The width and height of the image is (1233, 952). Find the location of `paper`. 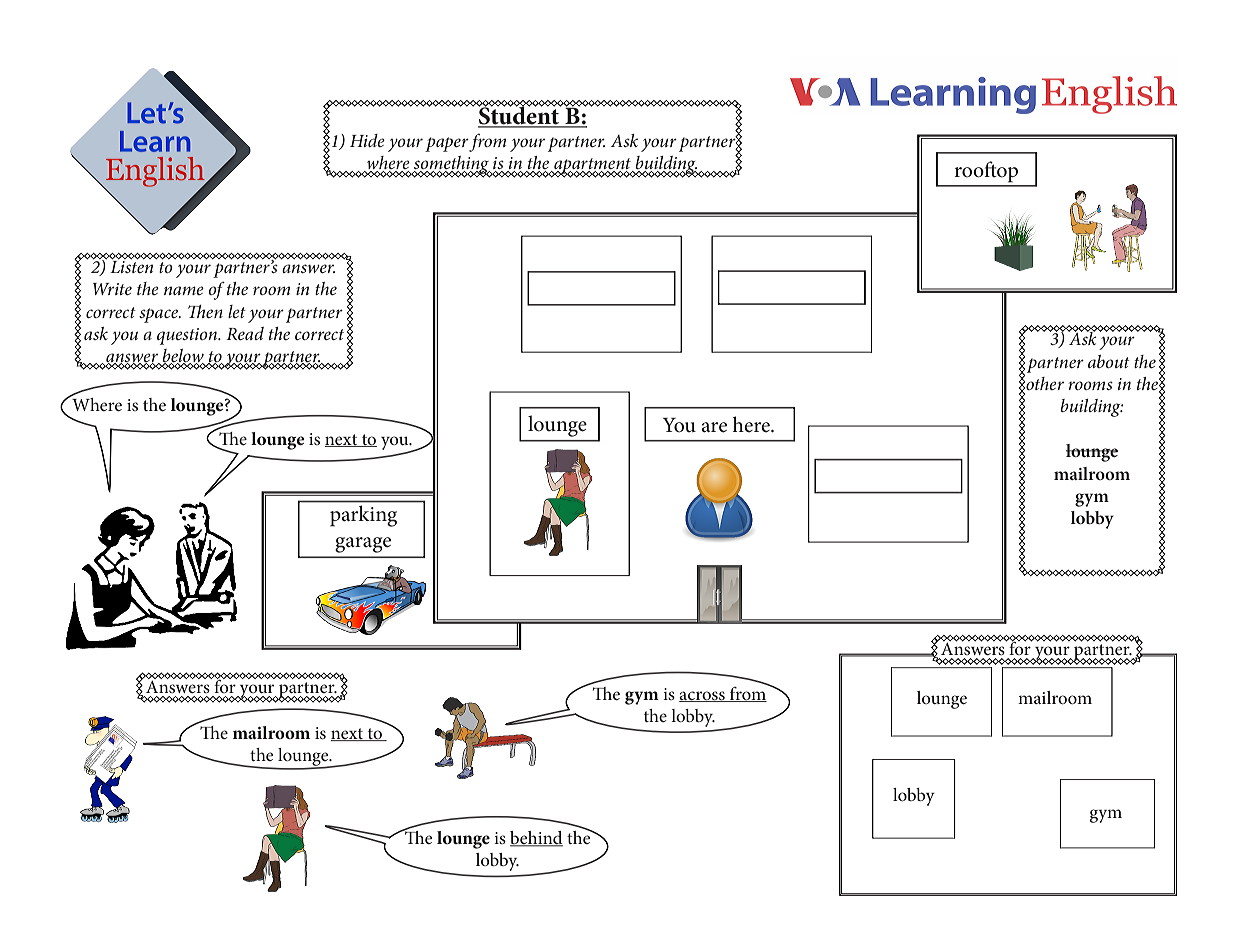

paper is located at coordinates (447, 144).
